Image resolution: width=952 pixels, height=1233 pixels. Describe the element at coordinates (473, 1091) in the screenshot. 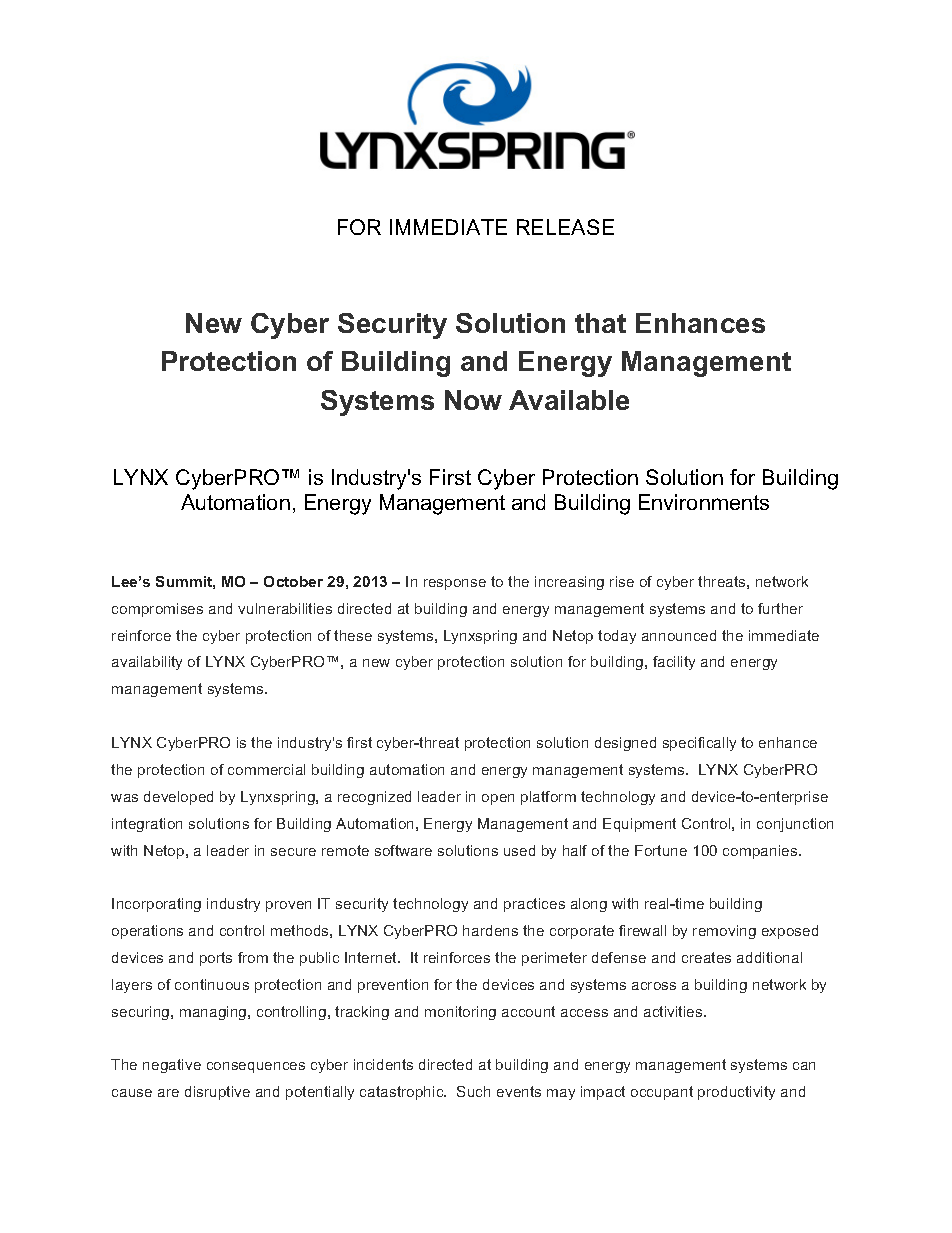

I see `Such` at that location.
